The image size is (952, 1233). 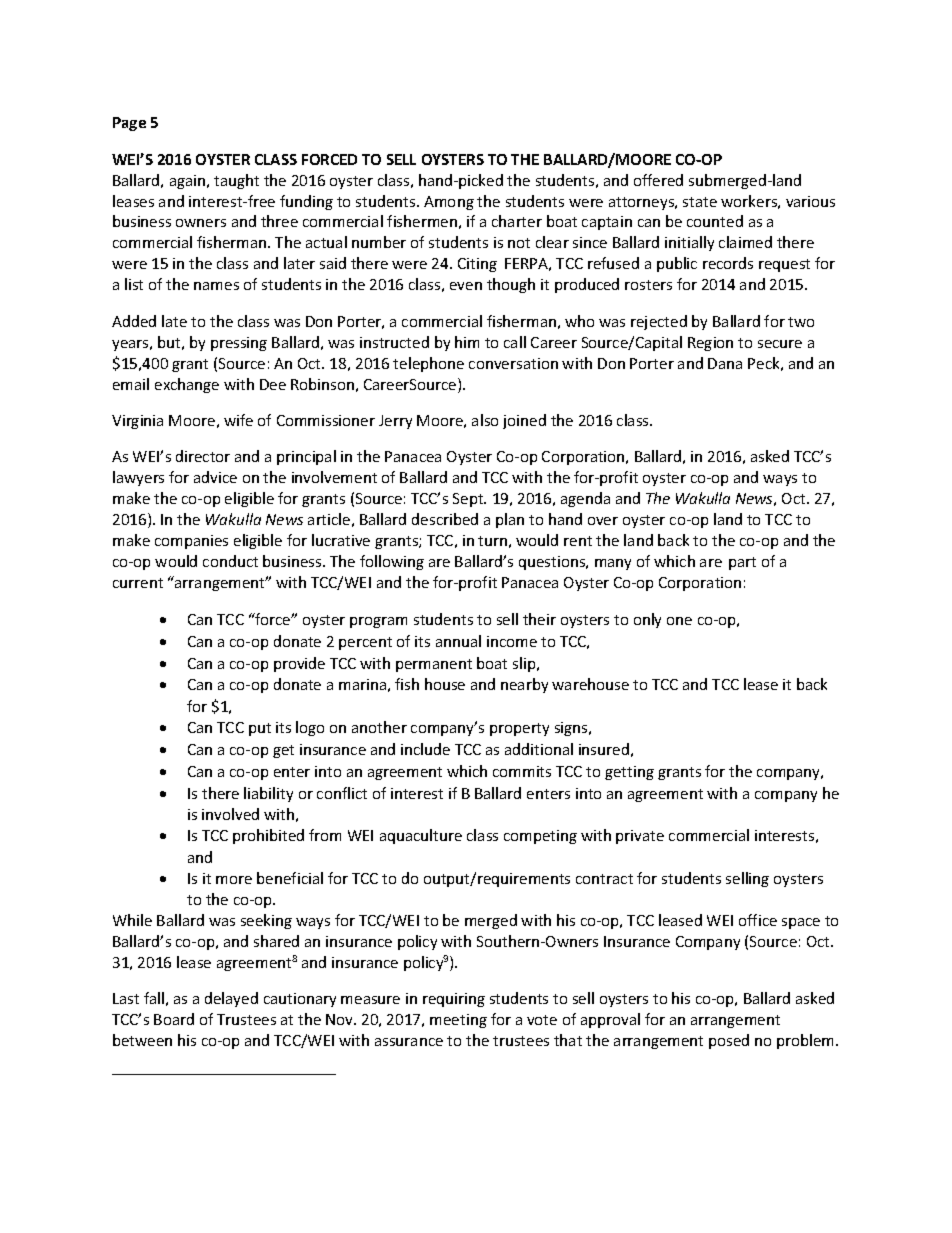 I want to click on private, so click(x=640, y=837).
